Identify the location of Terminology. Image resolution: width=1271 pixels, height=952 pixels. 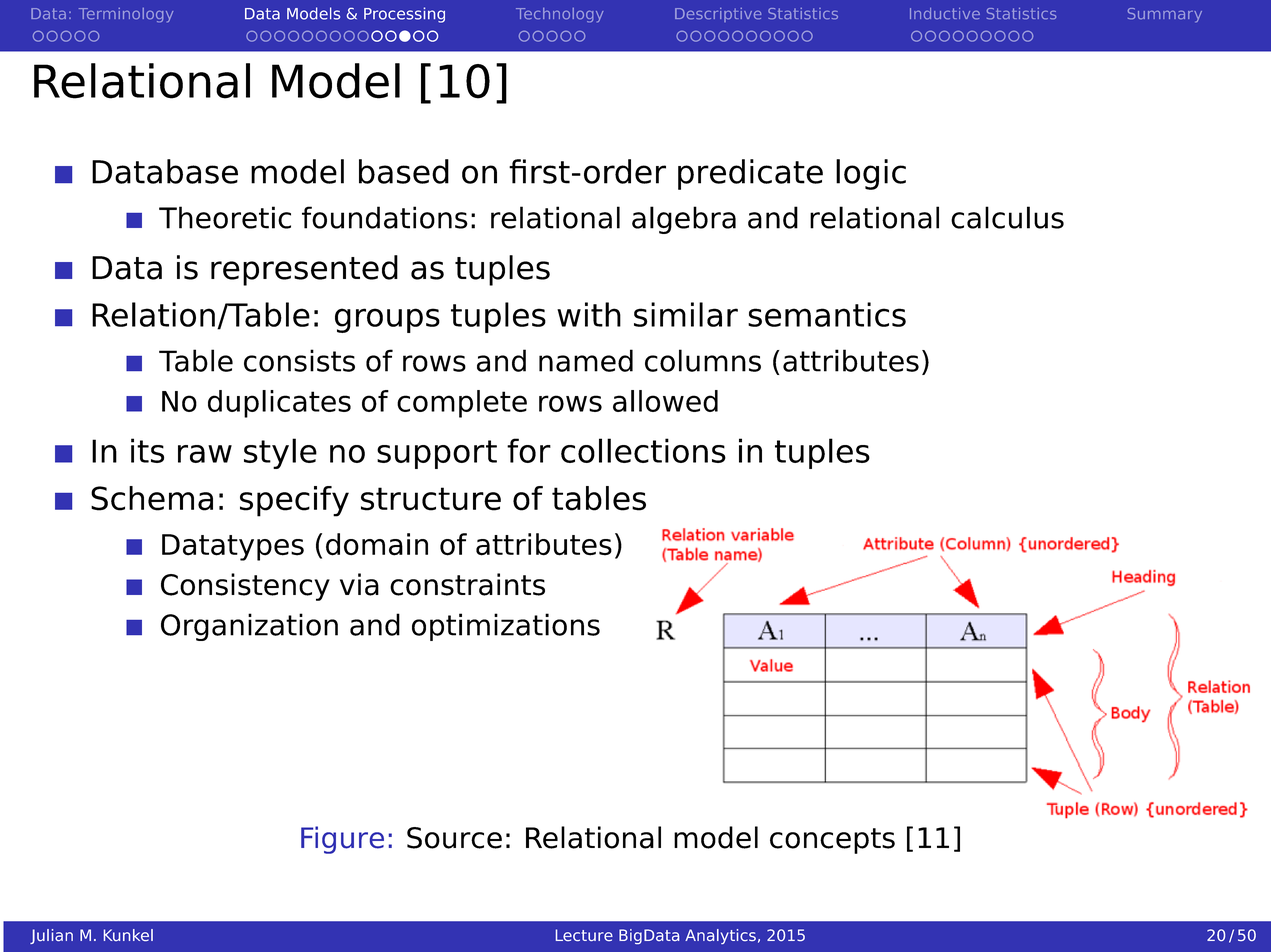
(126, 15).
